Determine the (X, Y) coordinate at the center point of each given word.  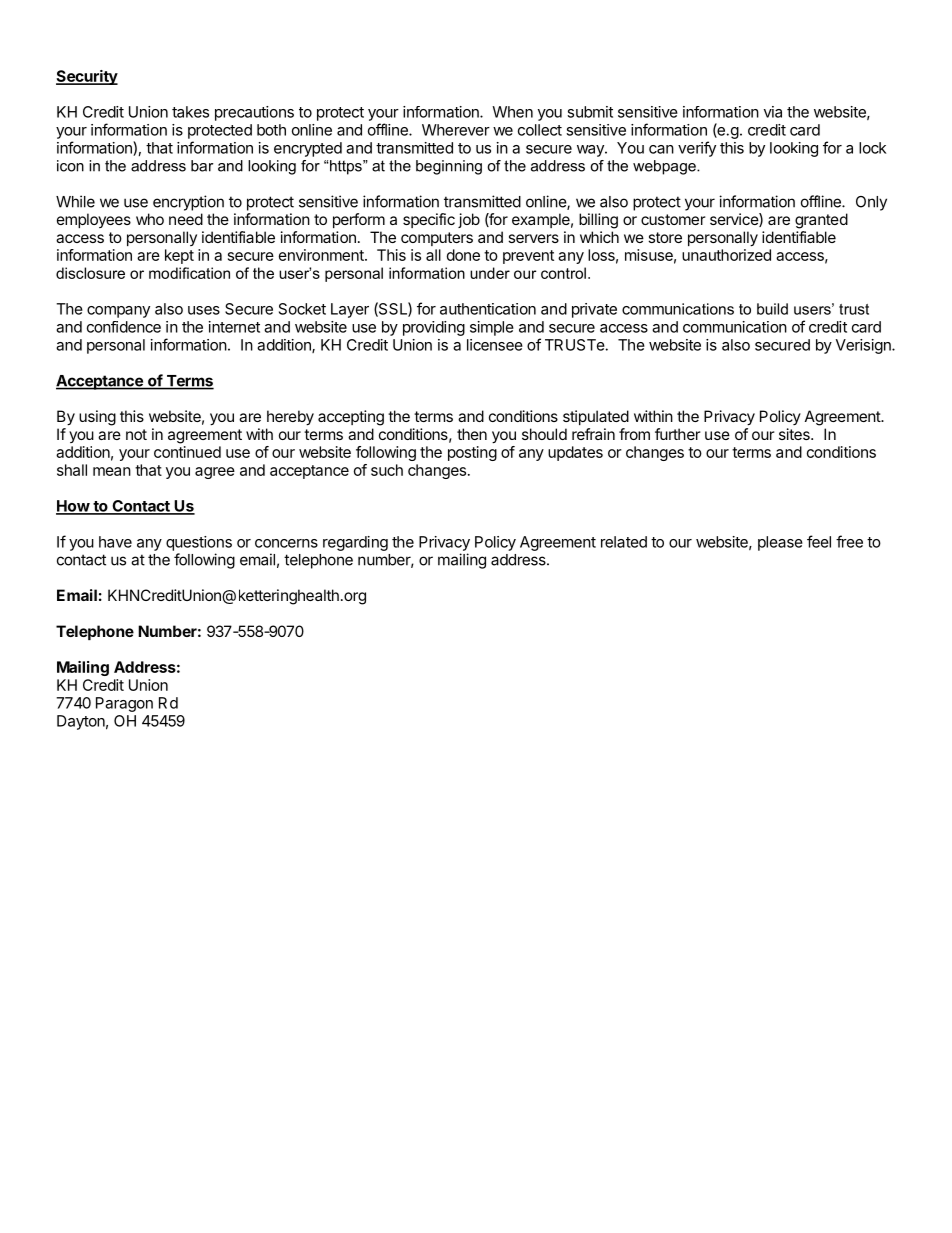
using (97, 418)
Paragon (124, 704)
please (780, 543)
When (512, 112)
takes (190, 112)
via (773, 112)
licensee (495, 345)
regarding (355, 543)
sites (795, 434)
